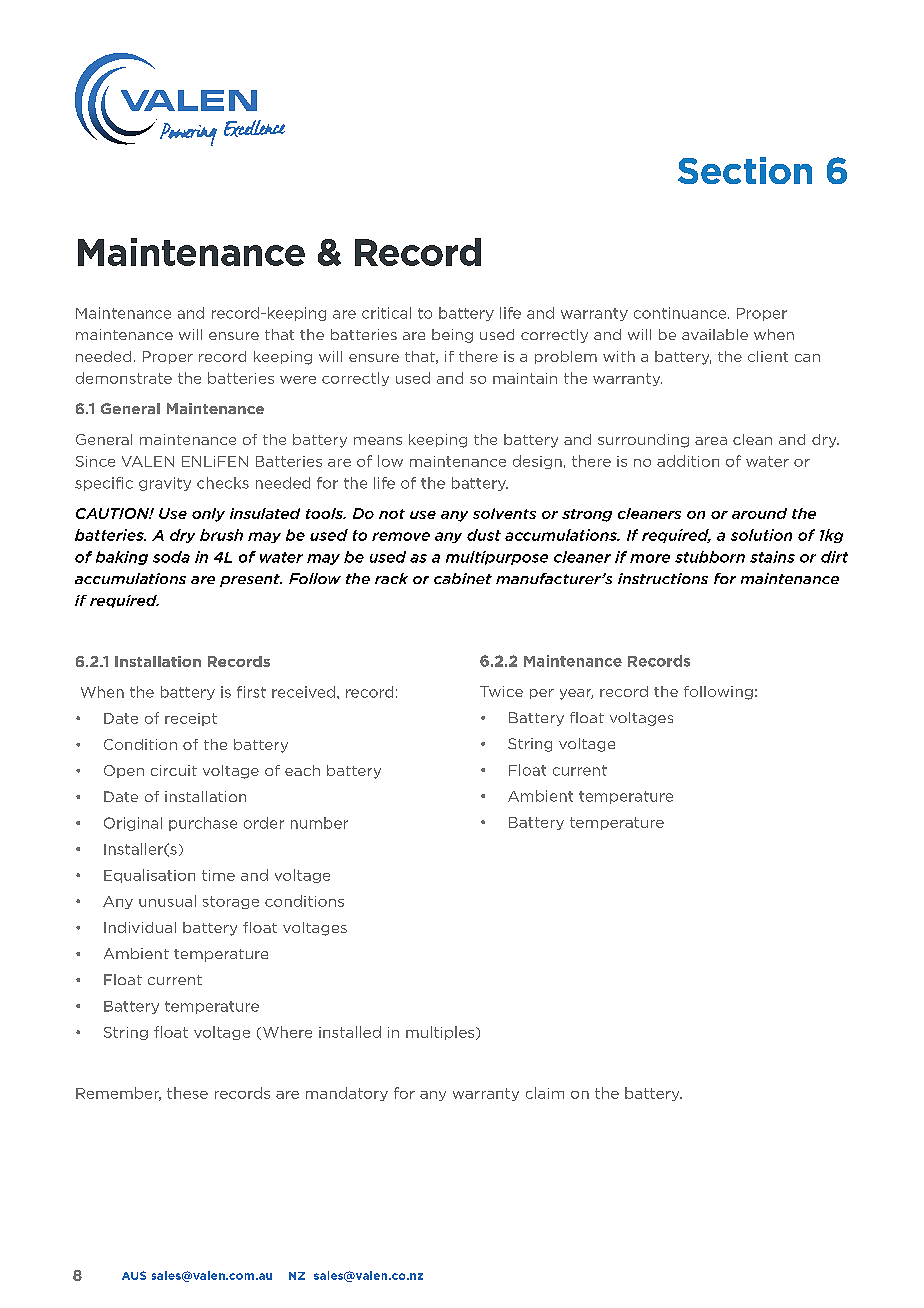 The image size is (924, 1308). Describe the element at coordinates (165, 484) in the page. I see `gravity` at that location.
